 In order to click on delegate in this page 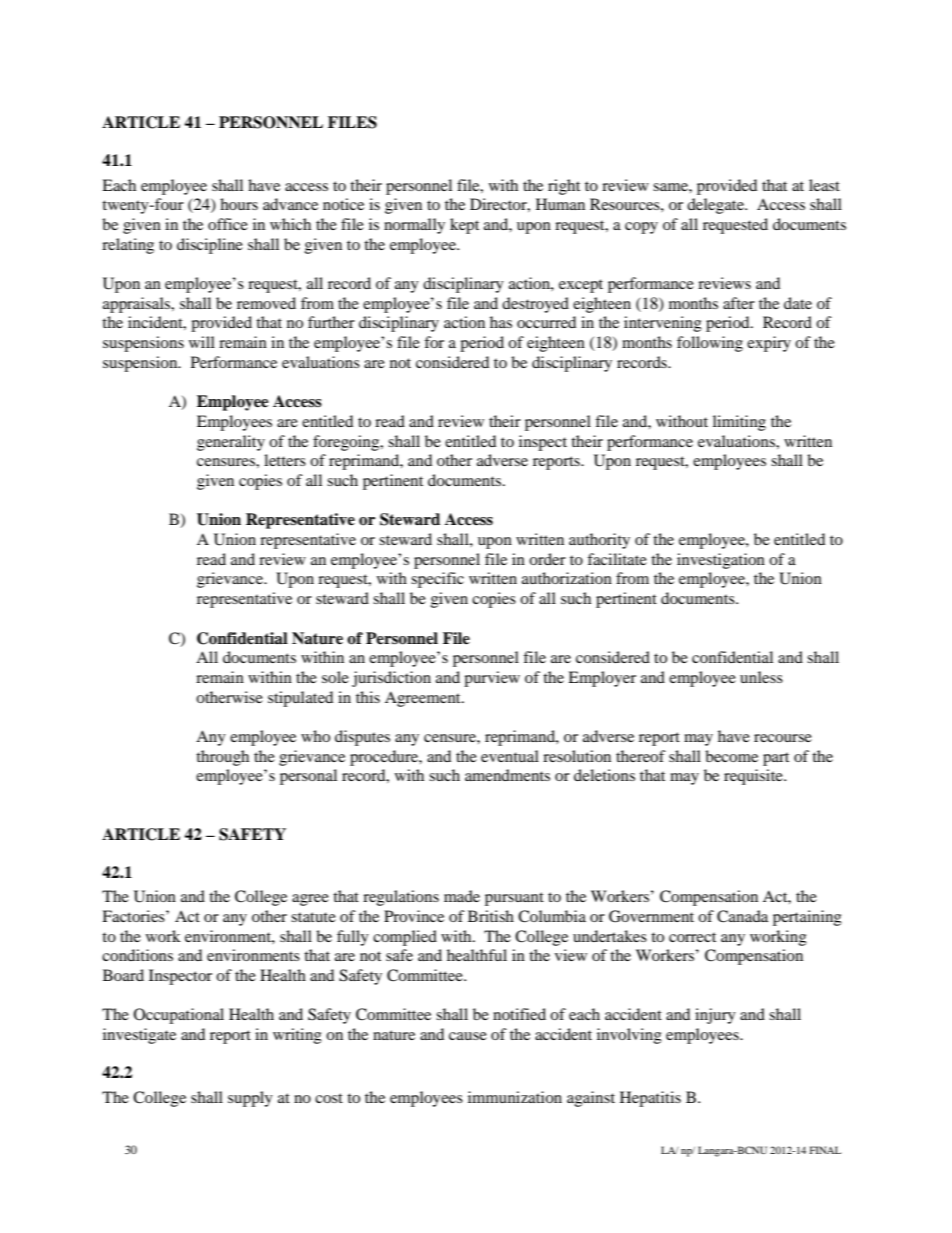, I will do `click(716, 206)`.
